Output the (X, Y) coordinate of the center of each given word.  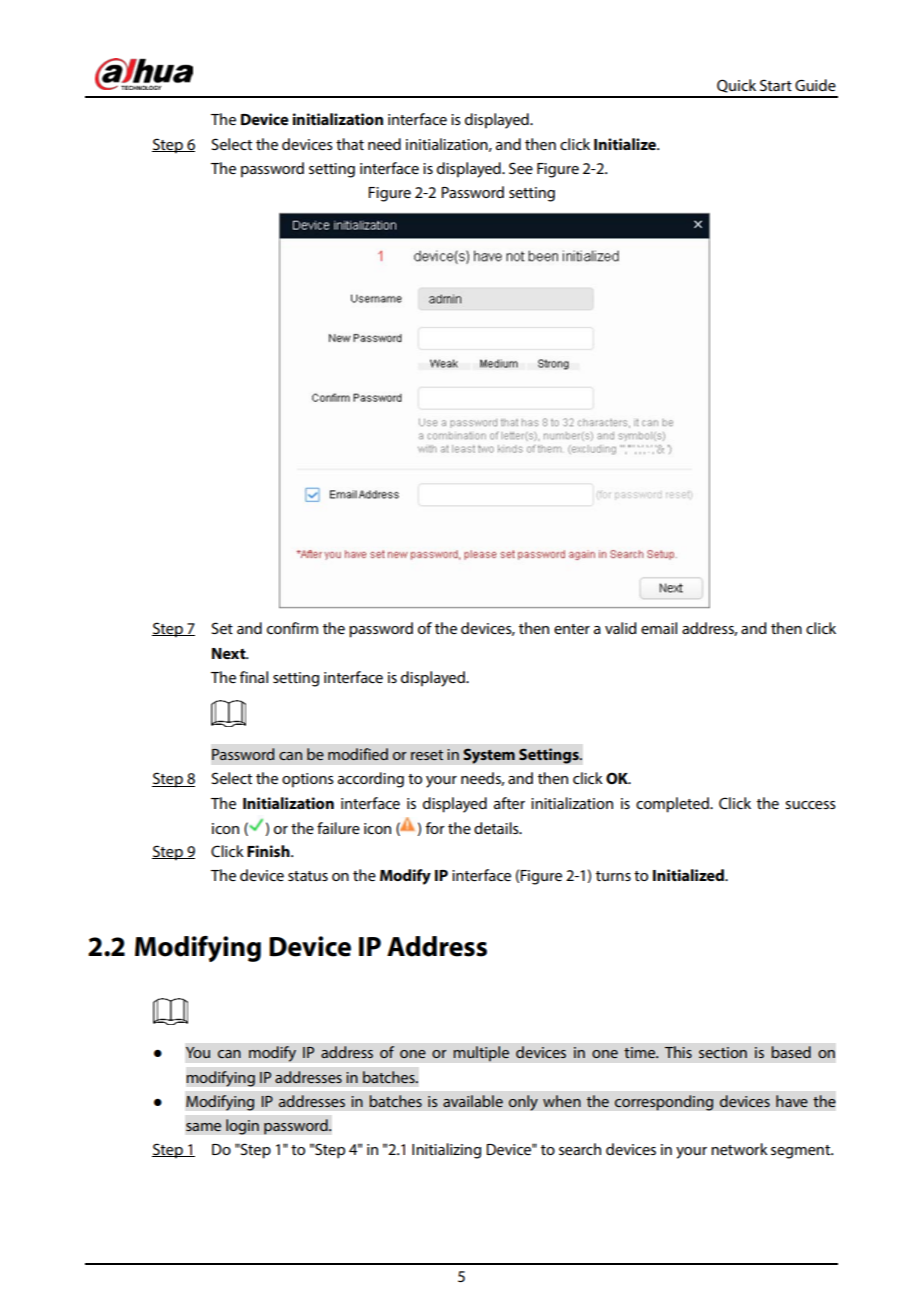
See (521, 168)
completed (673, 805)
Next (230, 653)
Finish (269, 851)
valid (621, 628)
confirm (292, 628)
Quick (736, 86)
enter (572, 629)
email (659, 628)
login (242, 1127)
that (350, 144)
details (497, 828)
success (810, 805)
